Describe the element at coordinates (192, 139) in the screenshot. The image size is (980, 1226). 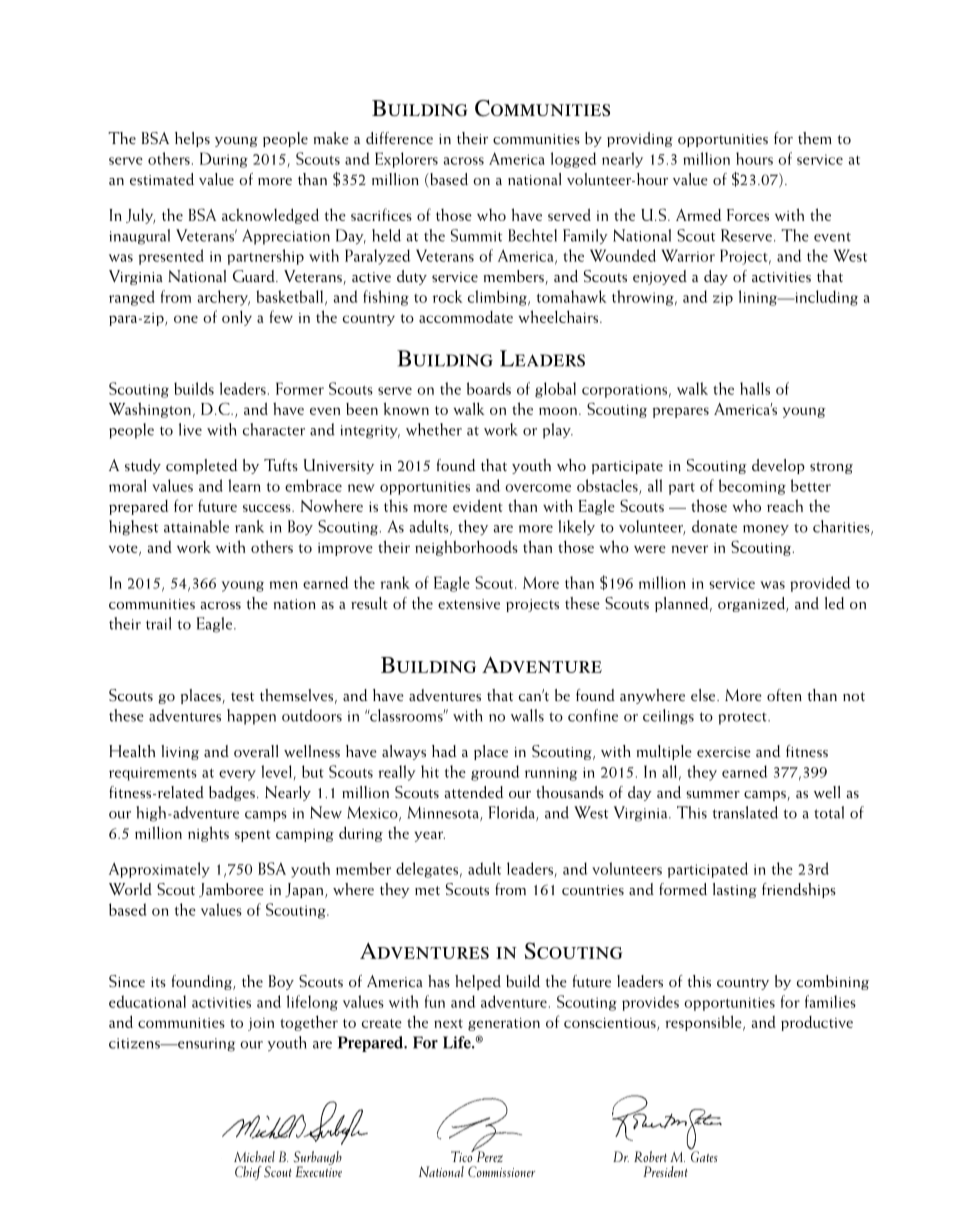
I see `helps` at that location.
